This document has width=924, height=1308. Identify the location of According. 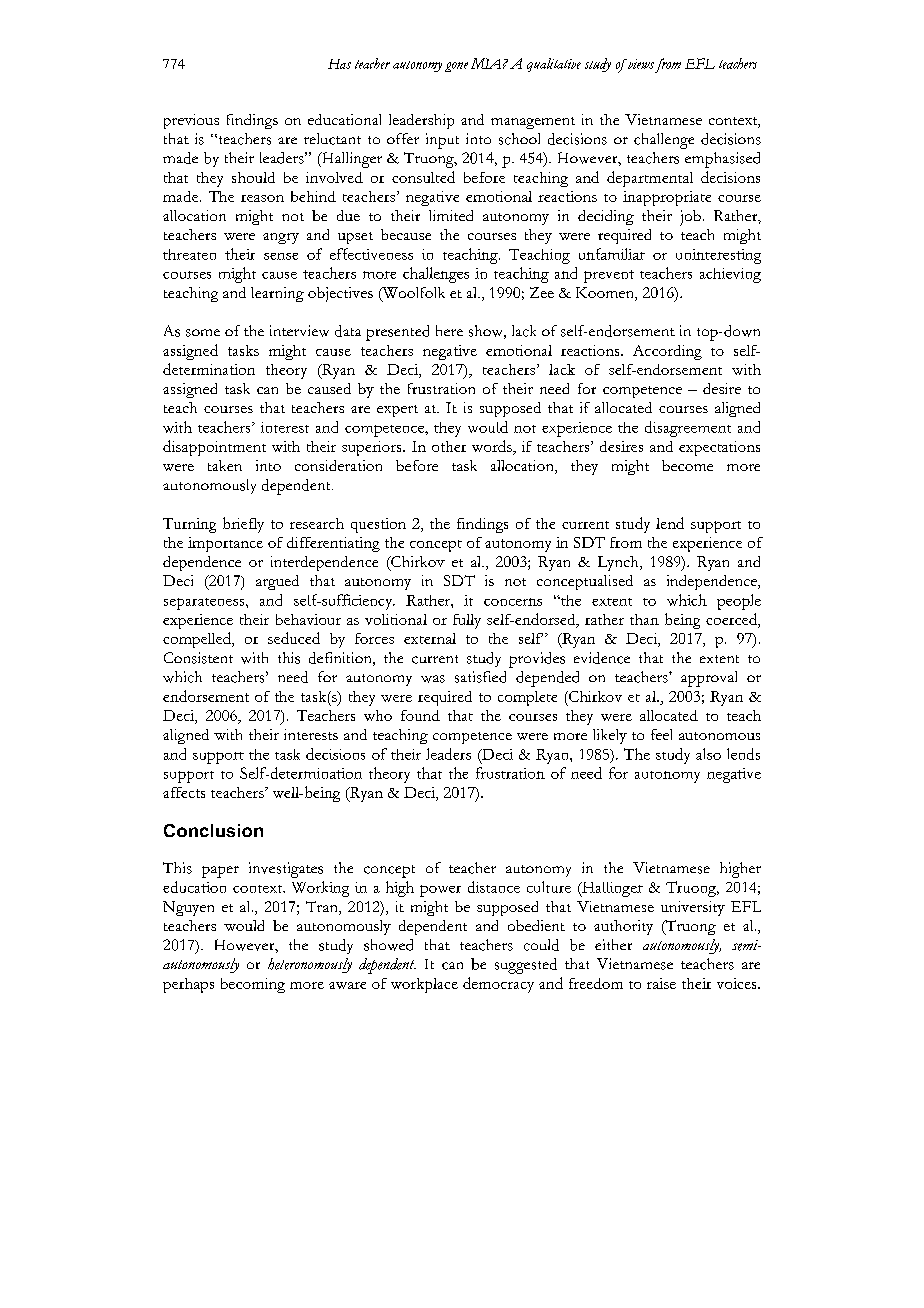
(667, 352).
